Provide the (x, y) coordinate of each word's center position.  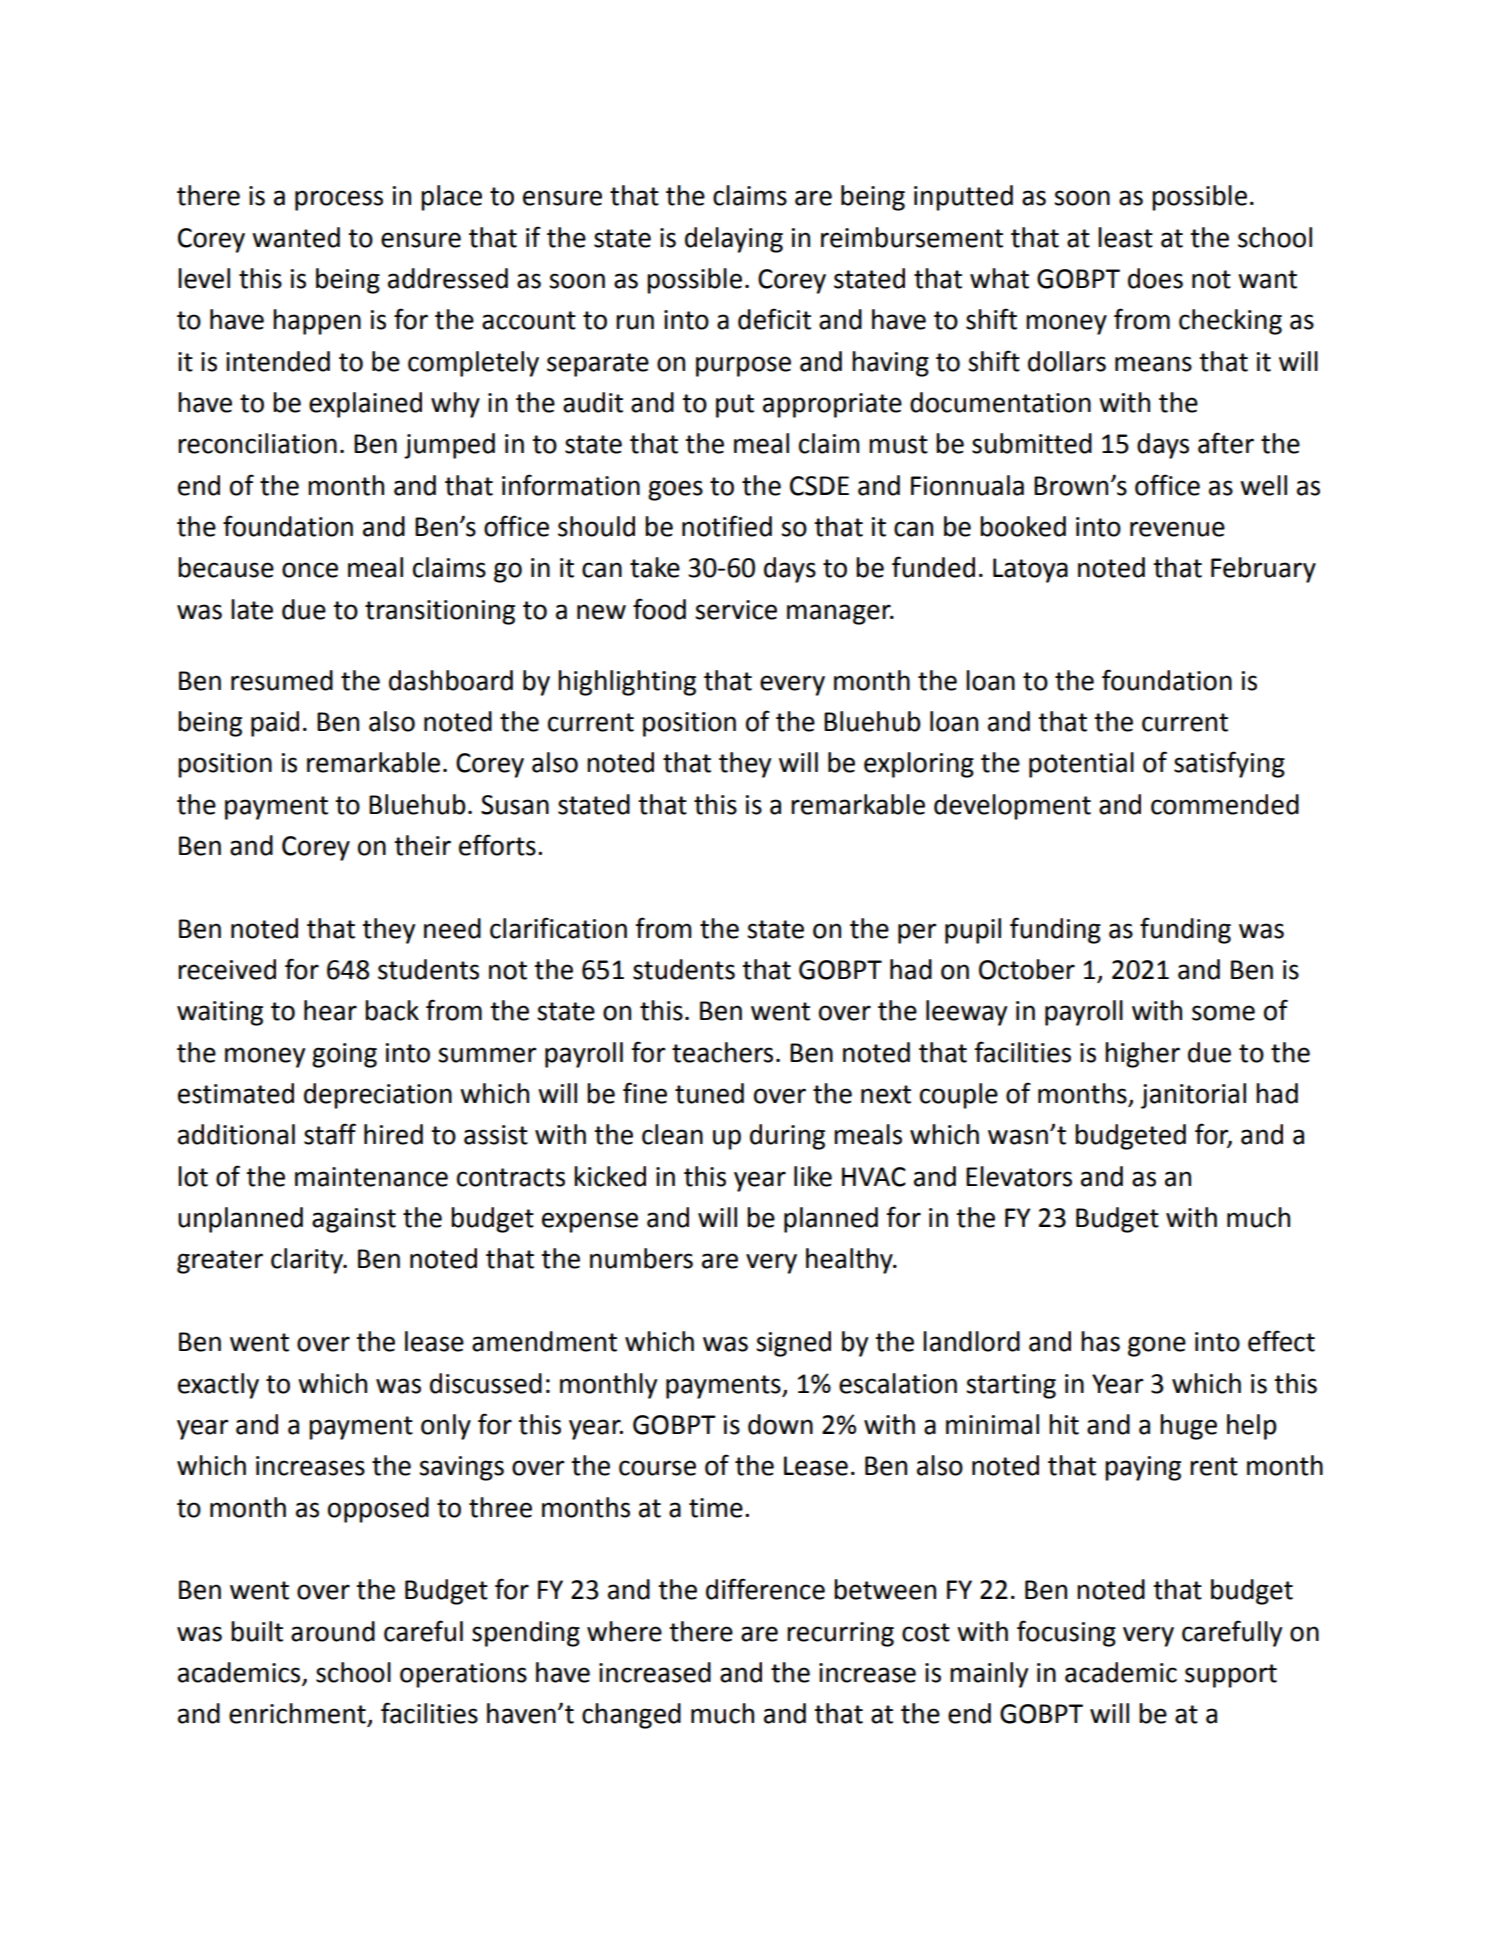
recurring (840, 1634)
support (1231, 1676)
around (333, 1631)
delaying (734, 240)
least (1125, 237)
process (339, 200)
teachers (722, 1052)
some (1223, 1013)
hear (330, 1010)
